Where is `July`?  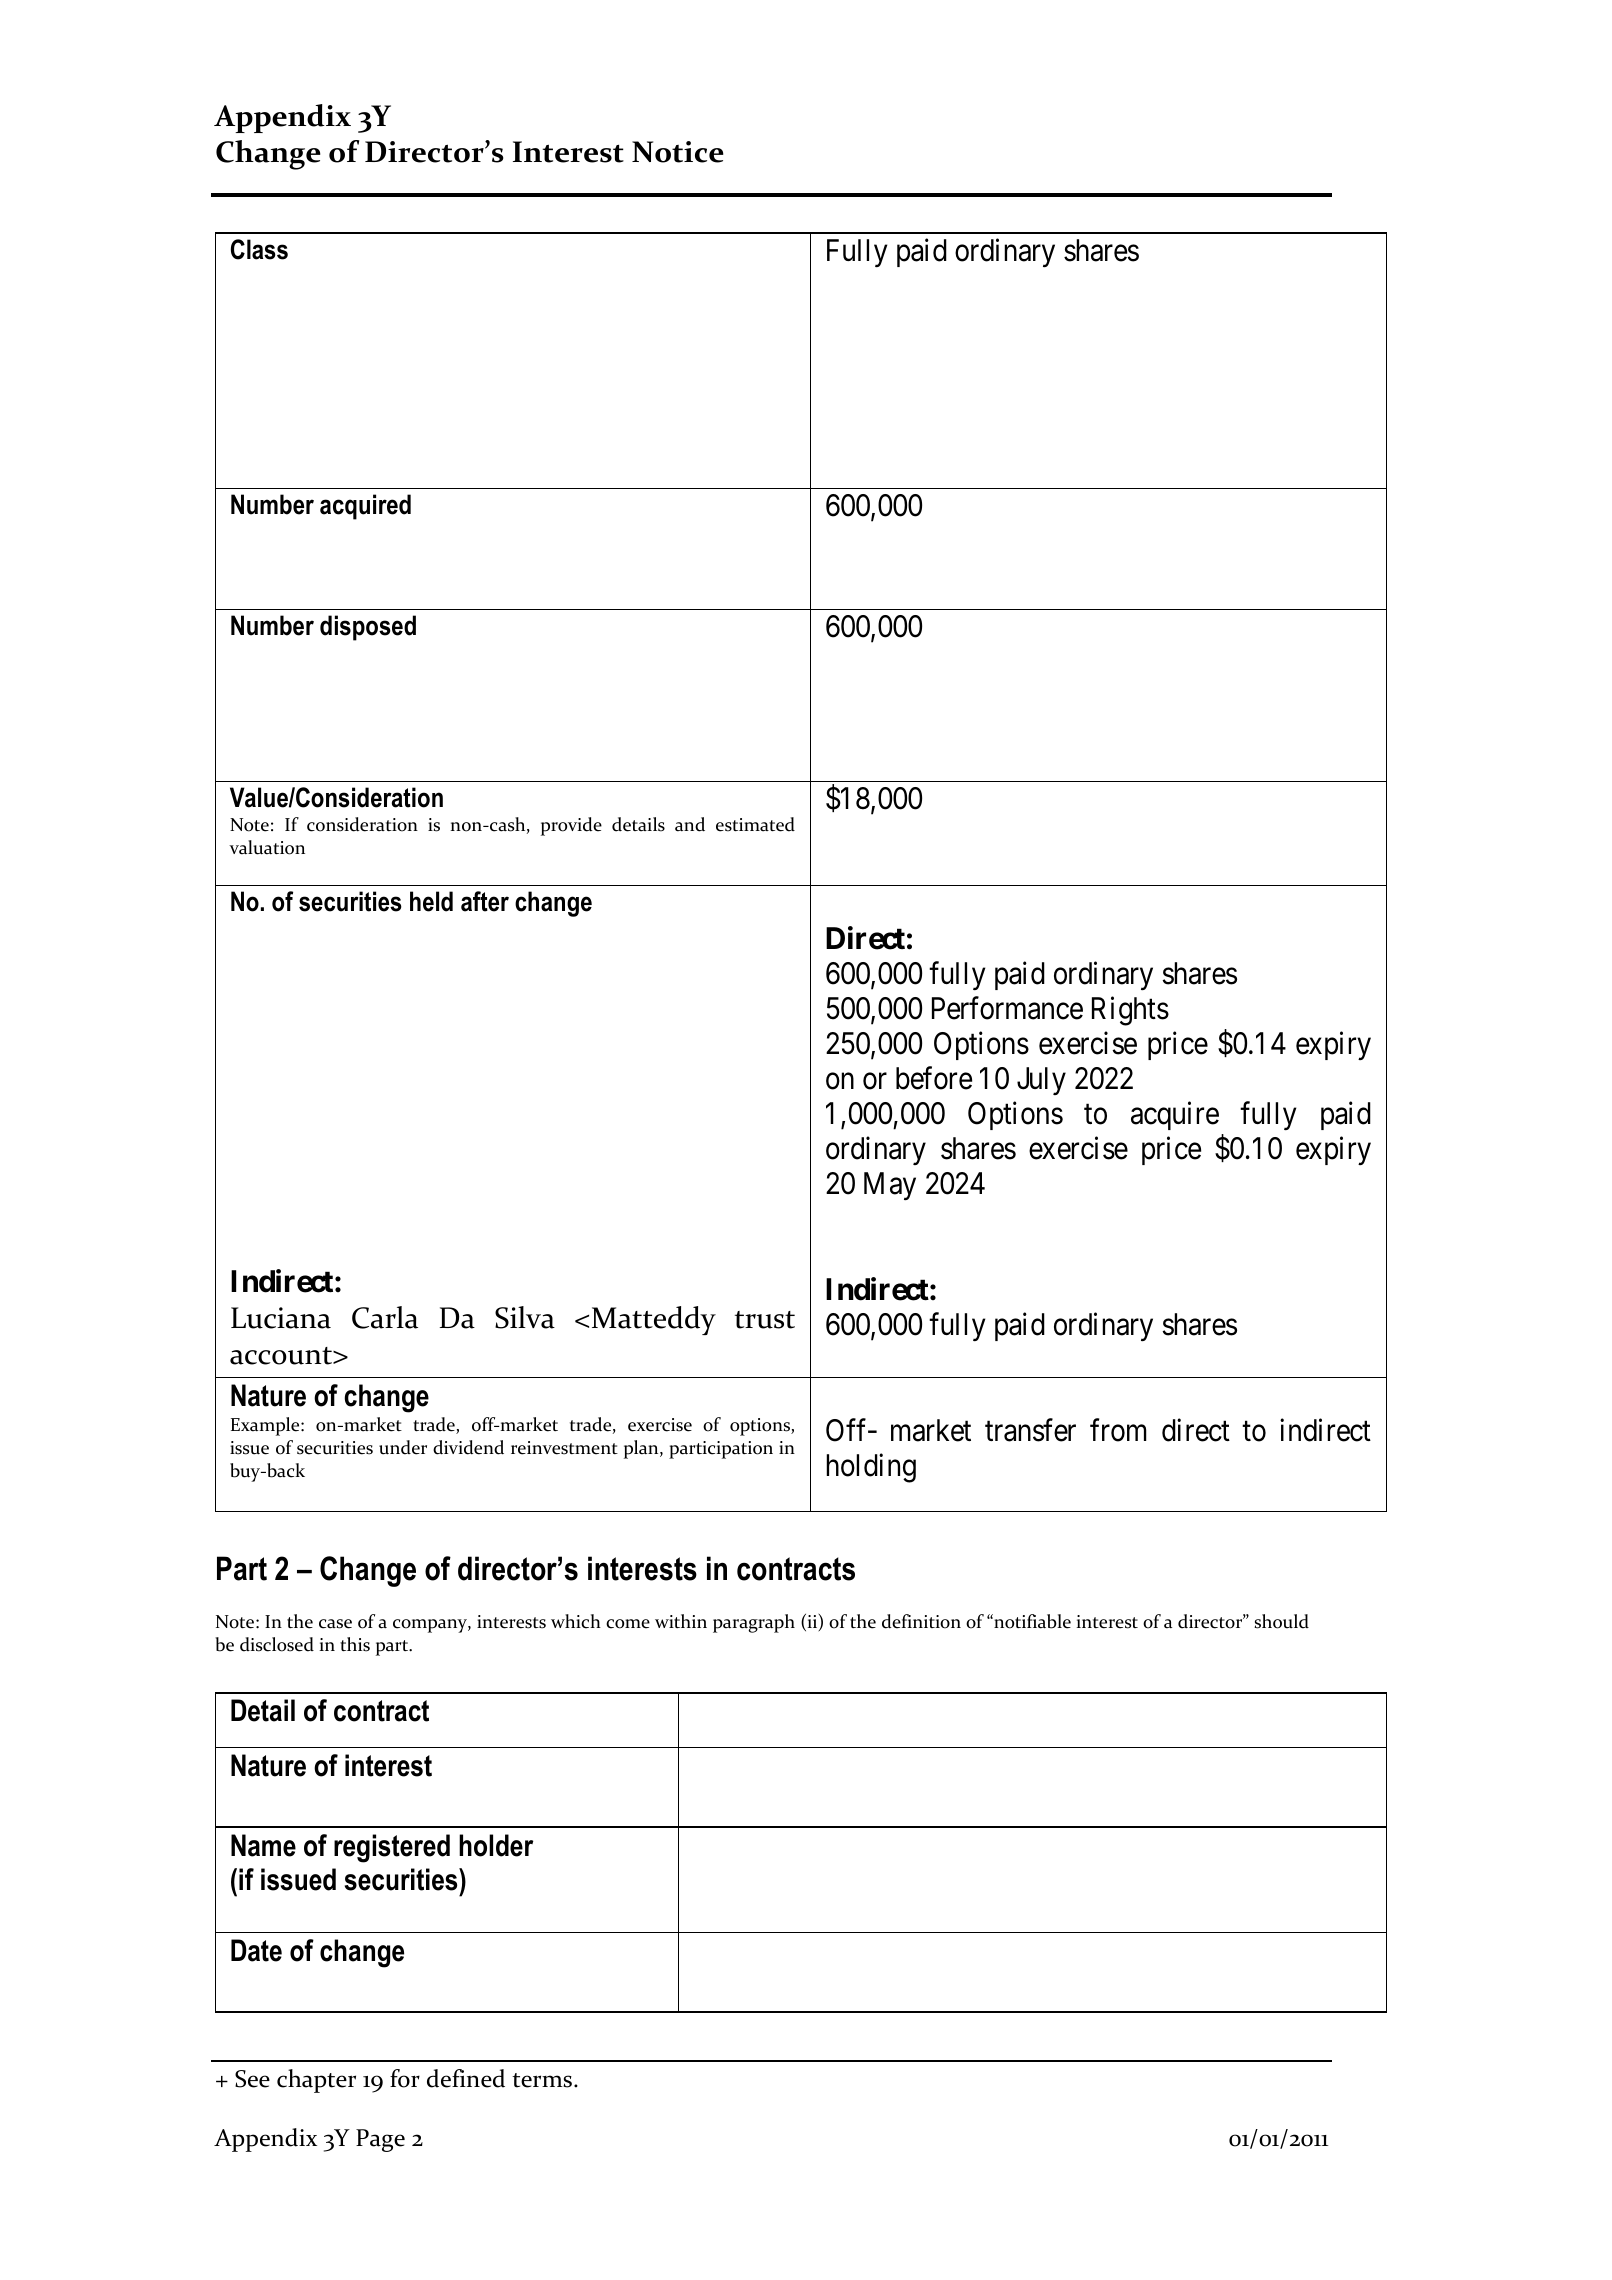 July is located at coordinates (1041, 1081).
